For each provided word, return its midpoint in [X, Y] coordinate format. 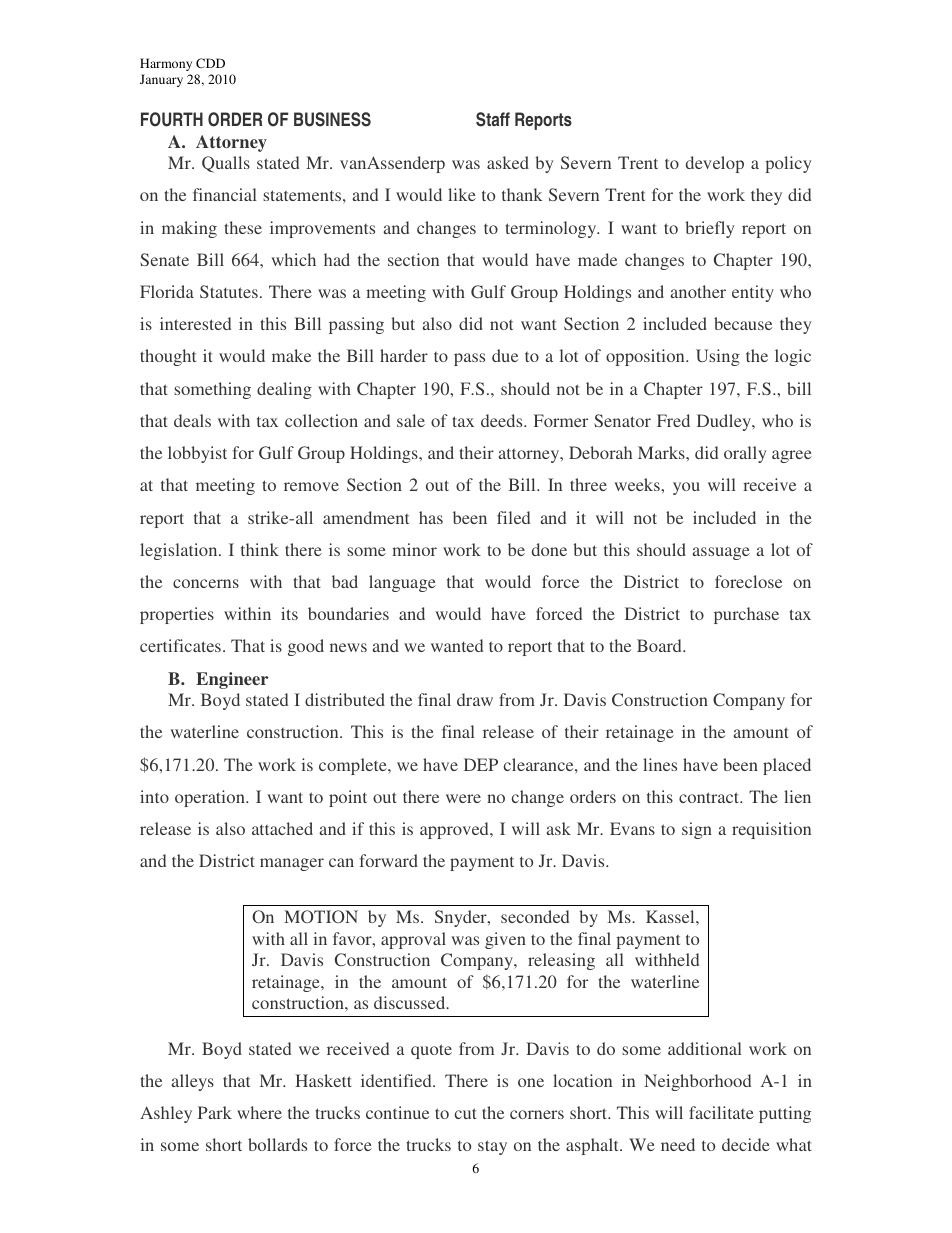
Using [718, 357]
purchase [746, 615]
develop [715, 164]
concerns [206, 583]
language [402, 583]
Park [215, 1112]
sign [697, 830]
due [505, 355]
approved [455, 830]
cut [466, 1113]
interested [195, 323]
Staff [493, 119]
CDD [210, 63]
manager [292, 864]
